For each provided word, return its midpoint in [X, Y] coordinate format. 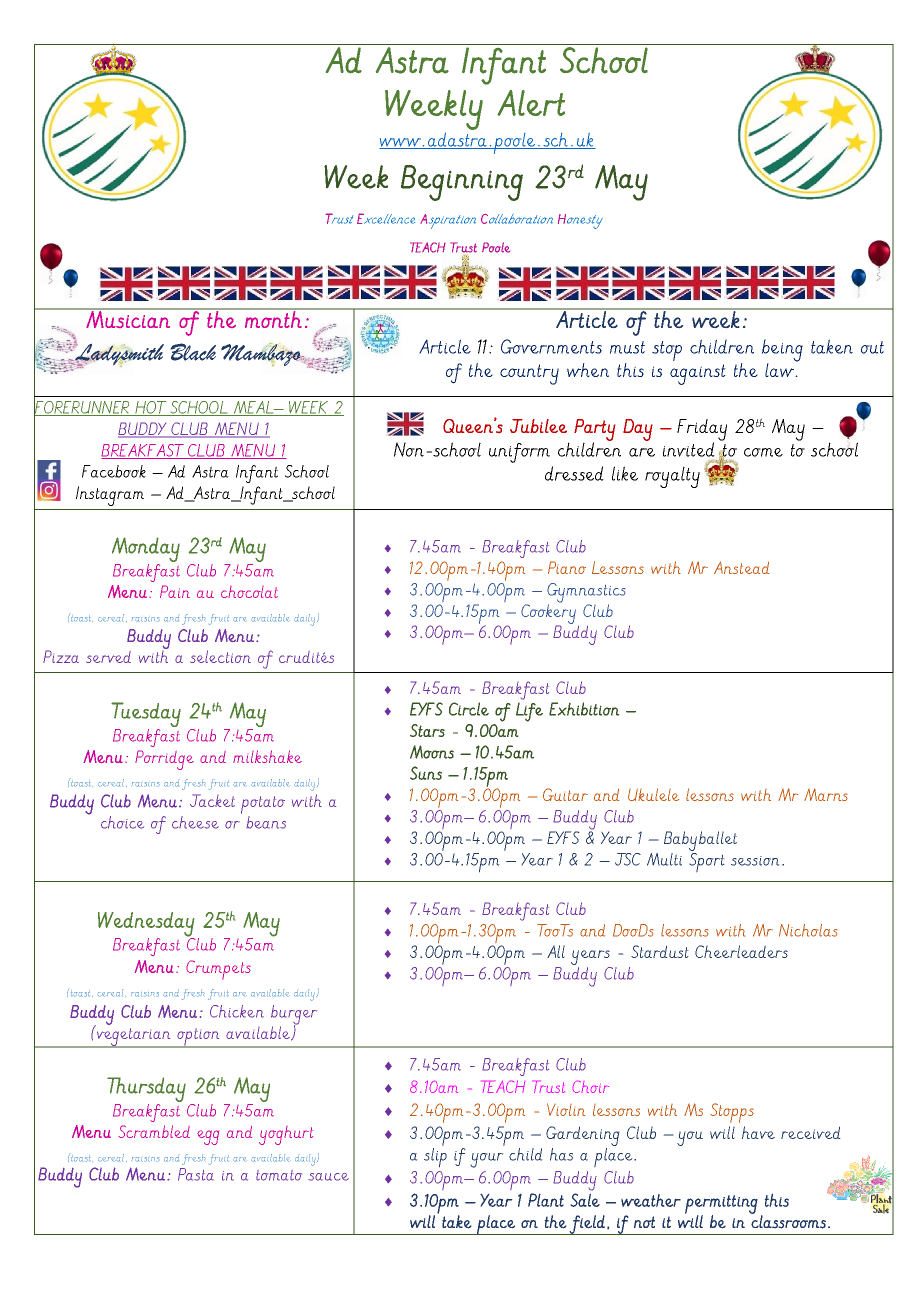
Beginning [462, 183]
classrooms [788, 1221]
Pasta [196, 1174]
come [763, 452]
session [755, 861]
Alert [531, 103]
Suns [426, 773]
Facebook [114, 471]
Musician [128, 318]
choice [122, 822]
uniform [519, 453]
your [487, 1160]
